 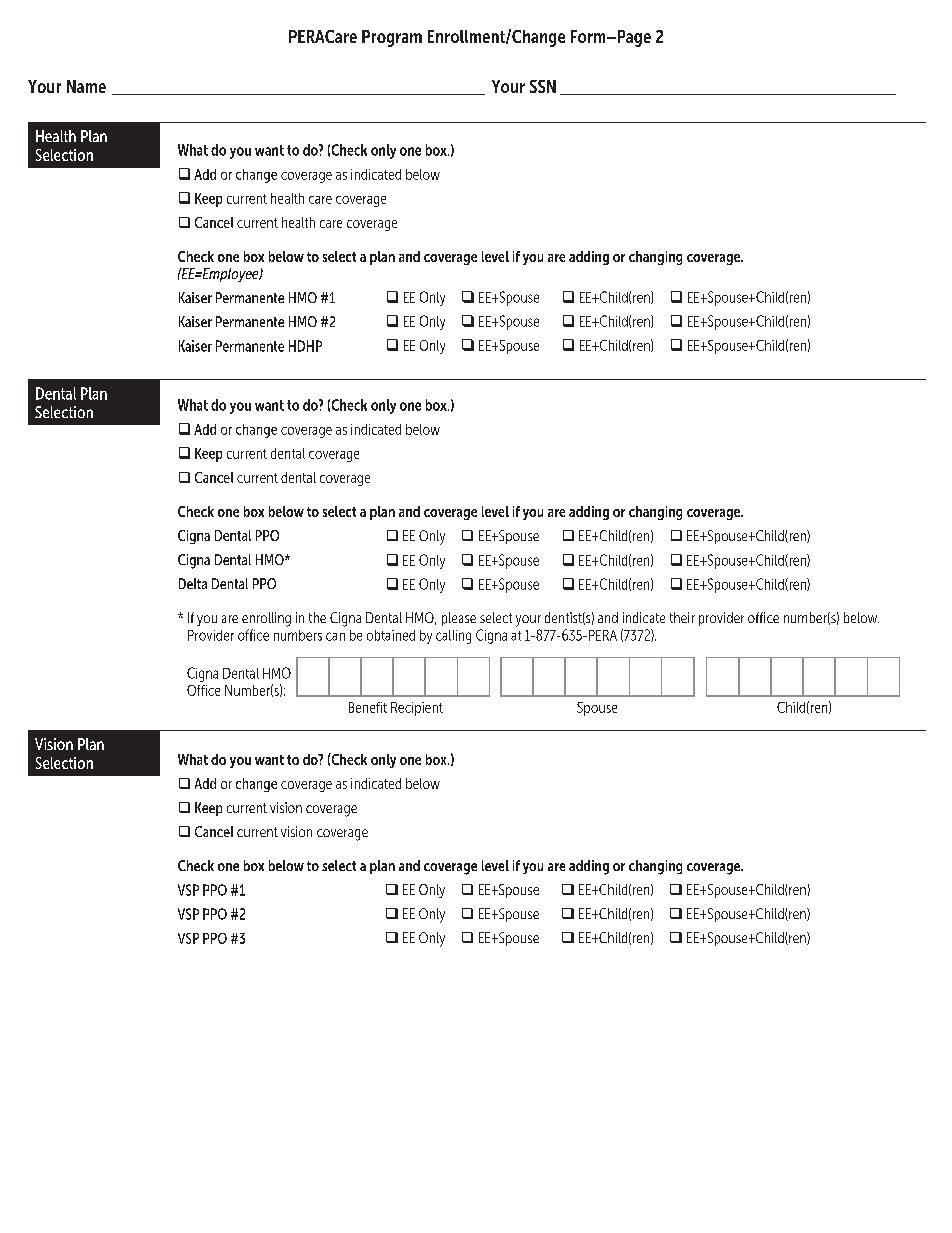 I want to click on calling, so click(x=453, y=637).
